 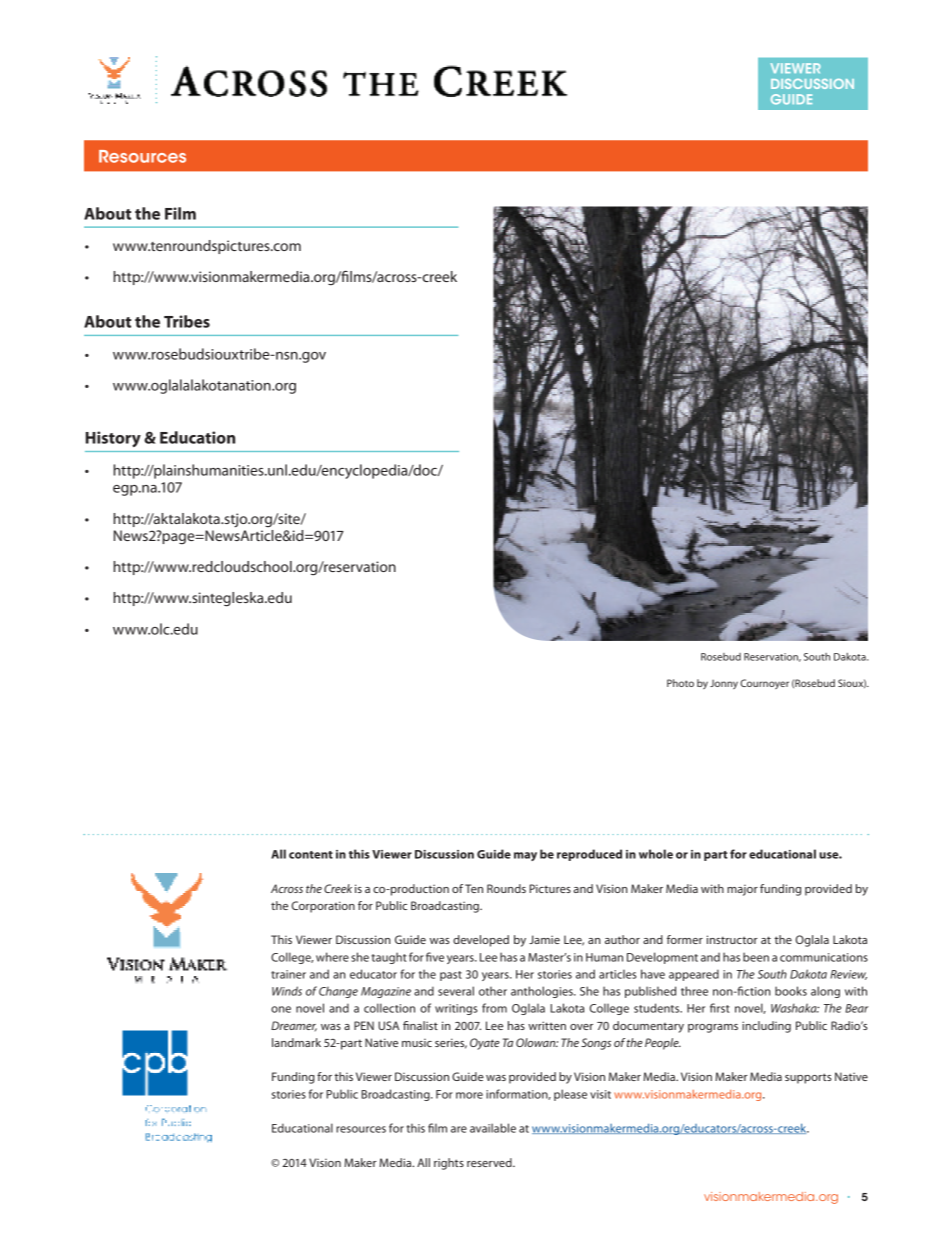 What do you see at coordinates (525, 856) in the document?
I see `may` at bounding box center [525, 856].
